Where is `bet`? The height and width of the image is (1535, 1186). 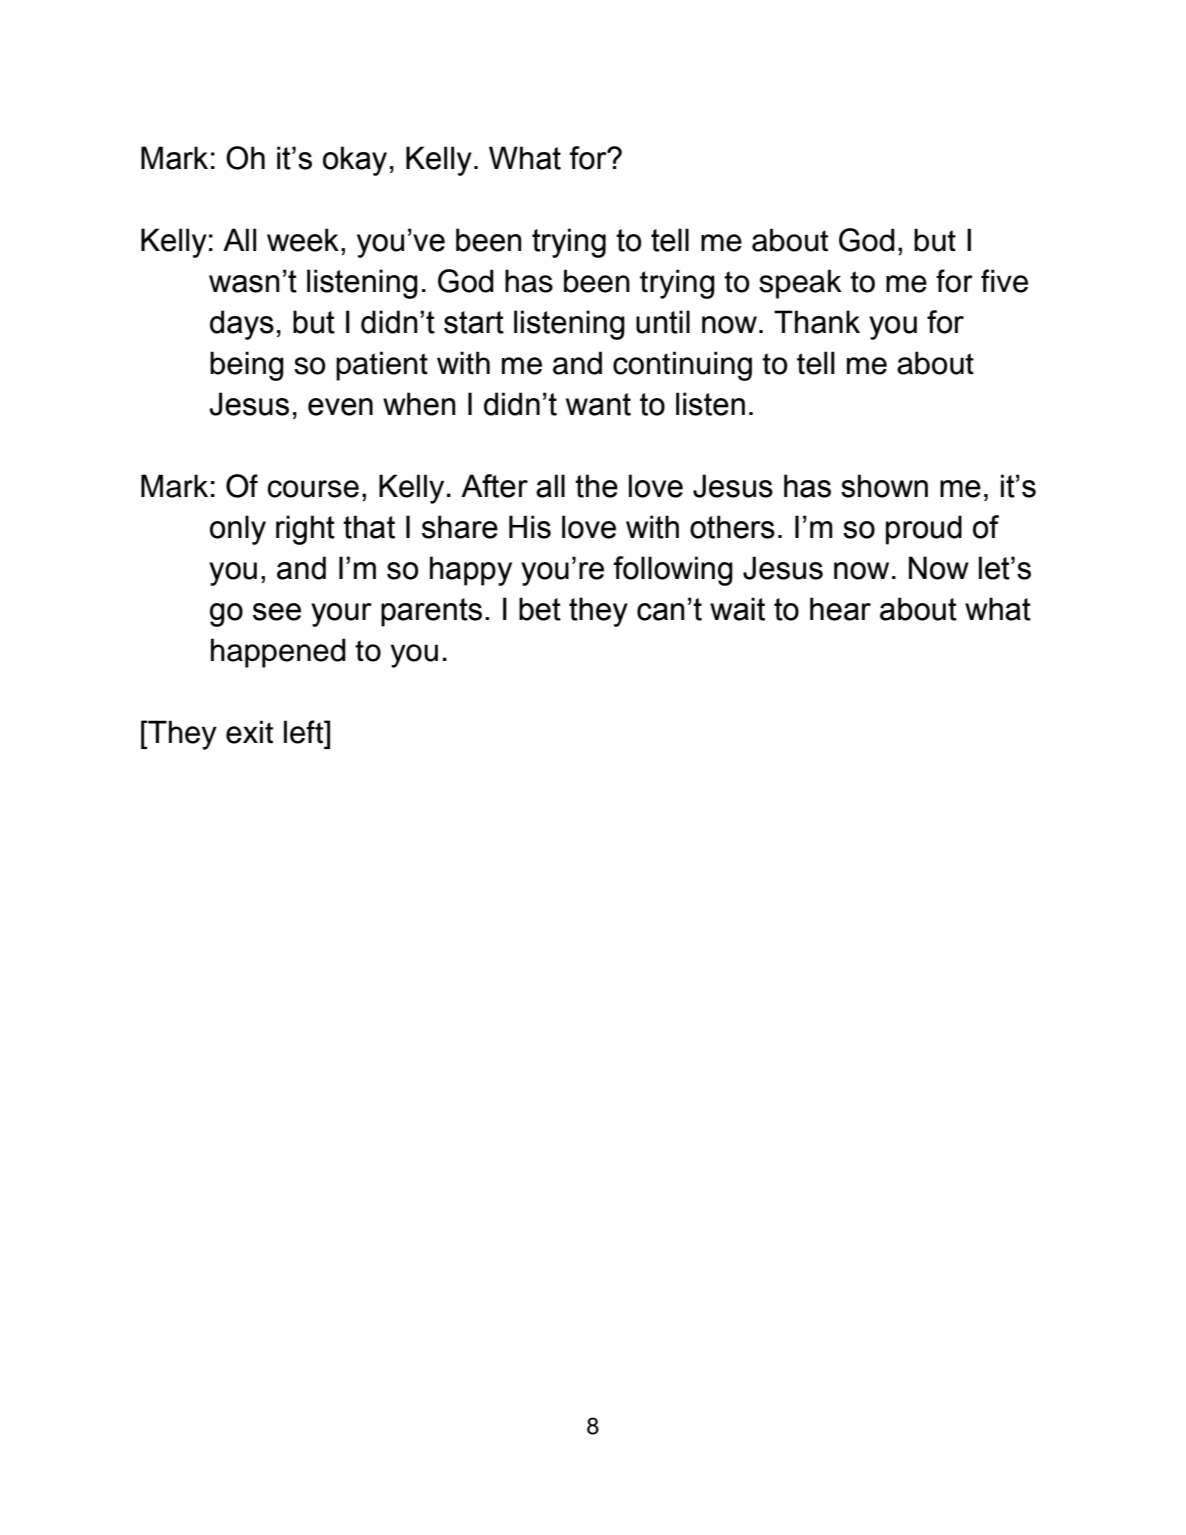 bet is located at coordinates (540, 609).
